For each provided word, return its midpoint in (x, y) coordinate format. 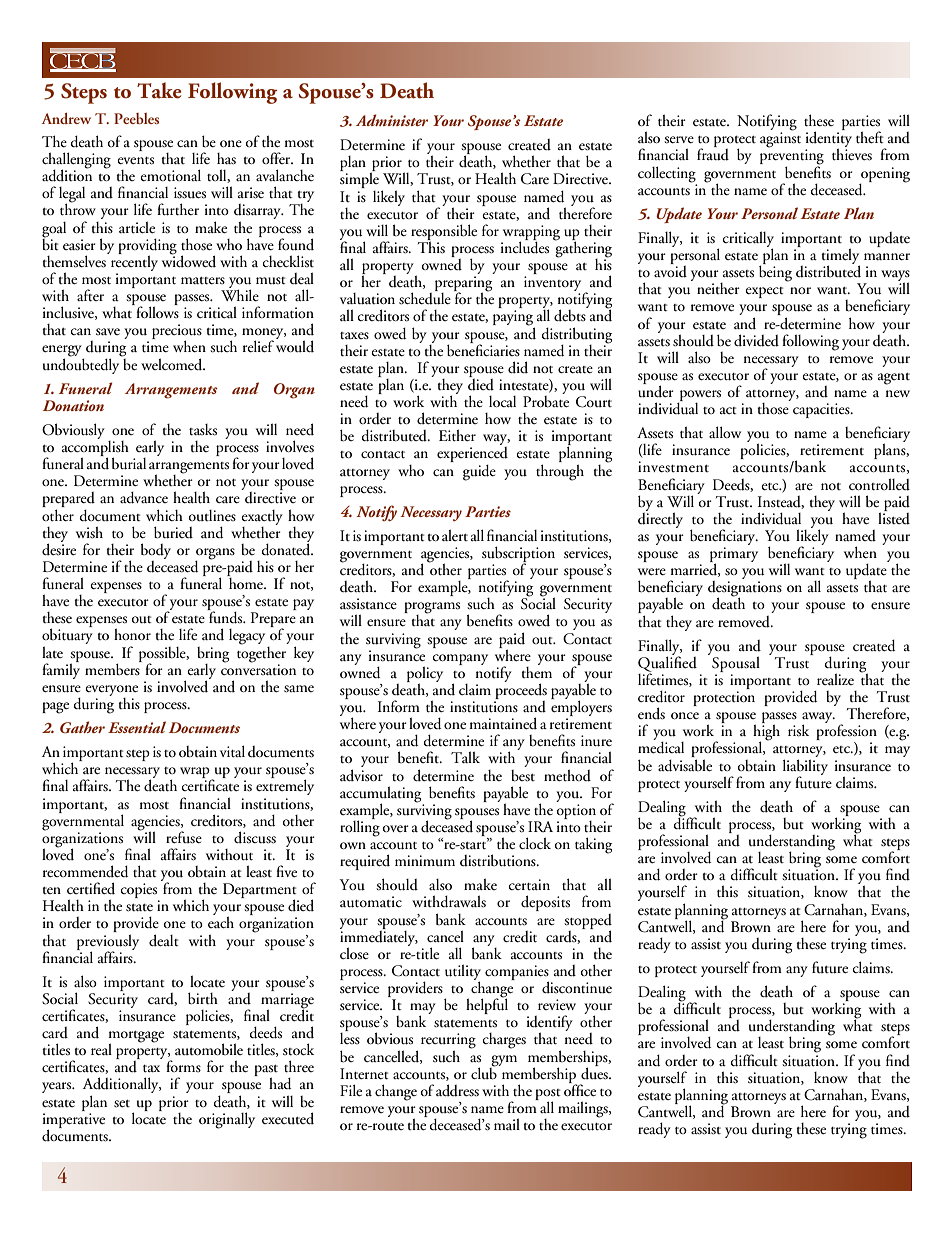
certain (529, 885)
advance (144, 498)
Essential (137, 727)
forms (183, 1066)
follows (156, 311)
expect (765, 292)
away (818, 719)
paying (514, 319)
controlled (879, 484)
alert (455, 535)
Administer (392, 120)
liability (805, 768)
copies (140, 892)
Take (159, 90)
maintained (503, 723)
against (780, 139)
